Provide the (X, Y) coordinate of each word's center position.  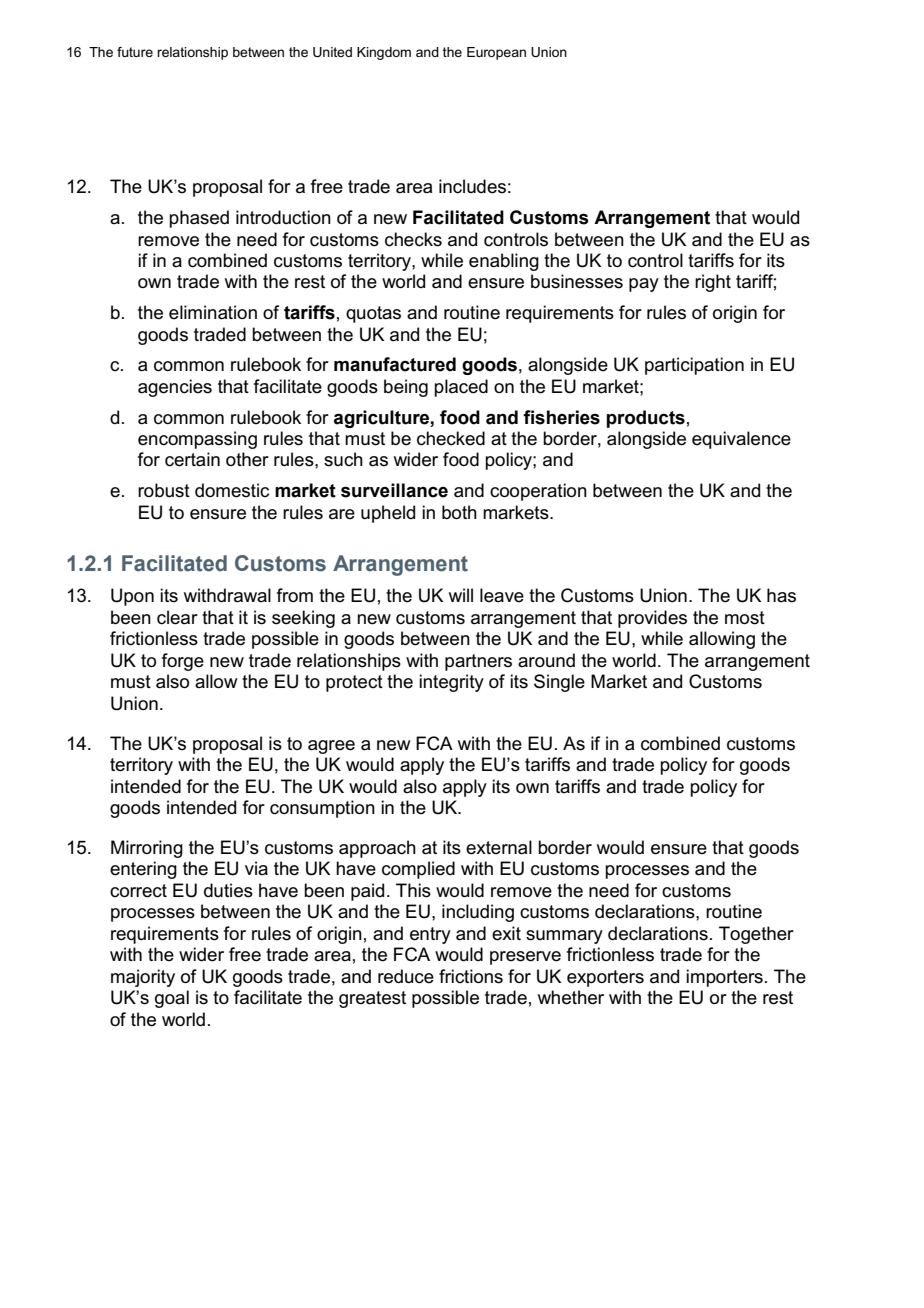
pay (644, 285)
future (135, 52)
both (459, 512)
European (496, 53)
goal (172, 999)
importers (724, 978)
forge (183, 662)
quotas (373, 314)
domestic (232, 490)
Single (559, 683)
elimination (213, 312)
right (713, 283)
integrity (451, 683)
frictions (471, 976)
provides (652, 619)
